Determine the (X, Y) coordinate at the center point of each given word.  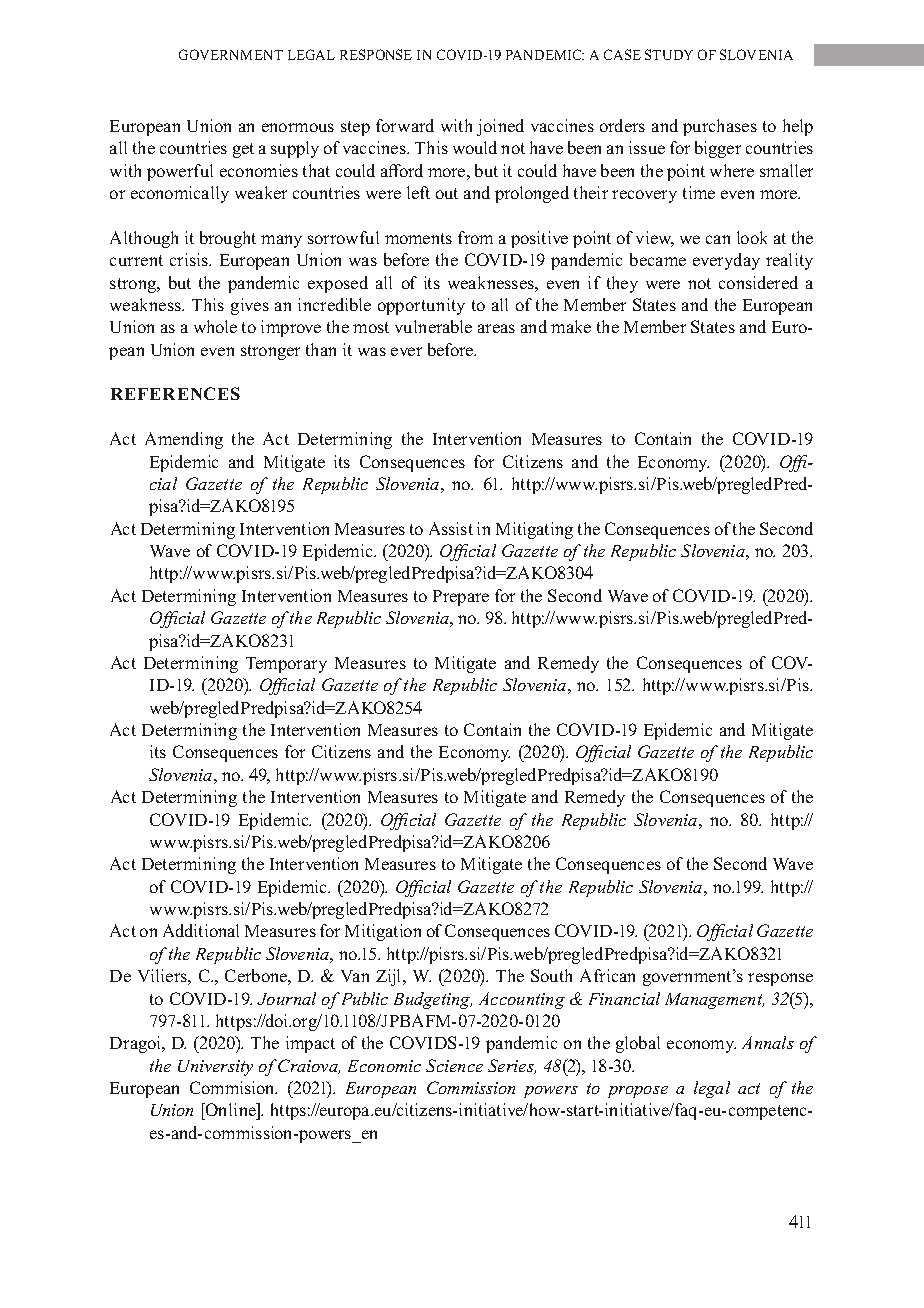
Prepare (461, 598)
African (607, 975)
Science (454, 1065)
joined (500, 127)
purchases (720, 127)
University (215, 1068)
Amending (184, 440)
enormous (298, 127)
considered (758, 282)
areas (496, 328)
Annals (768, 1042)
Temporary (286, 665)
